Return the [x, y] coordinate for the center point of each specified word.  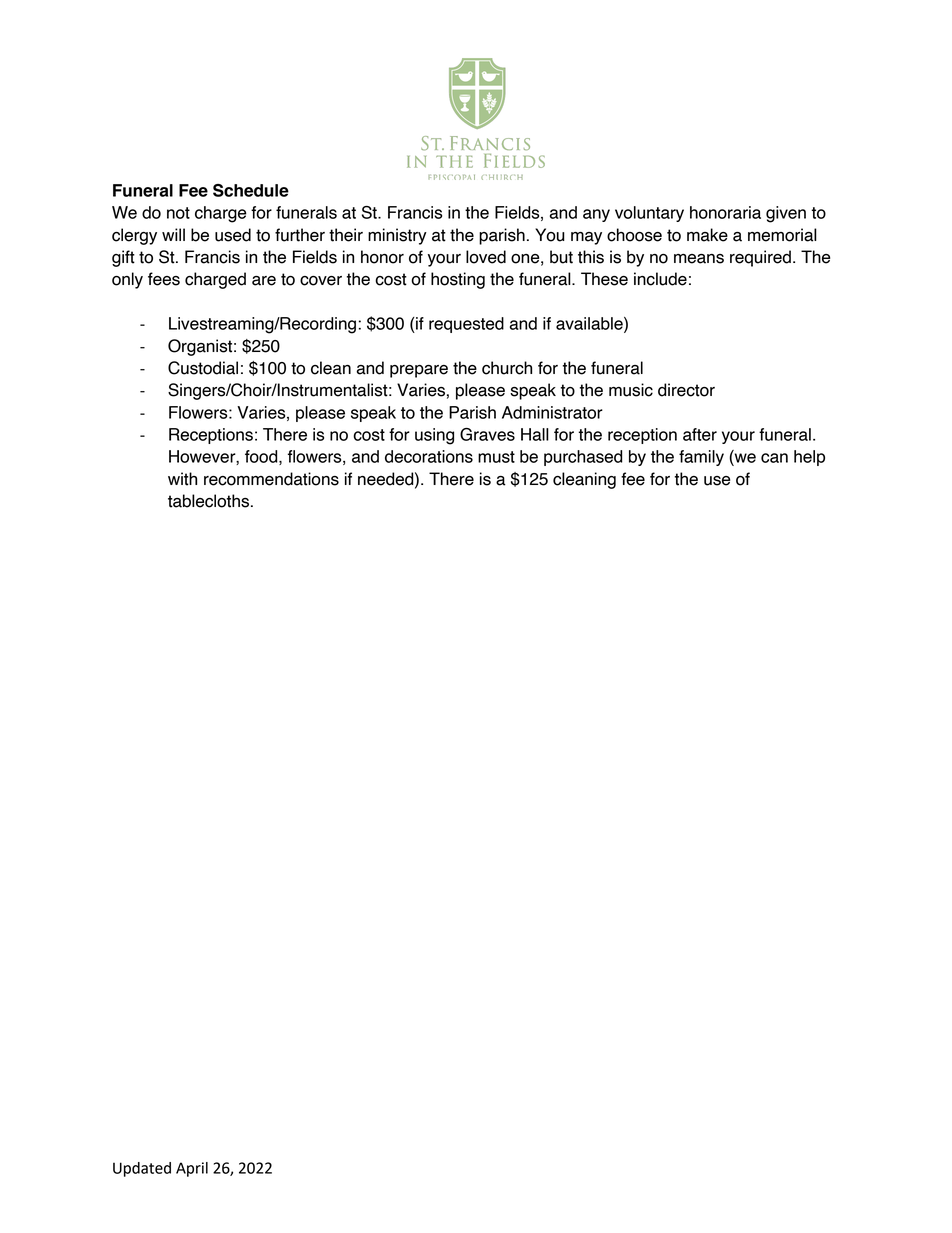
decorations [429, 456]
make [707, 235]
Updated [142, 1169]
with [182, 479]
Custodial [203, 368]
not [178, 213]
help [809, 458]
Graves [487, 434]
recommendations [271, 479]
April [192, 1169]
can [774, 458]
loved [486, 257]
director [686, 390]
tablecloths [208, 501]
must [496, 457]
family [701, 458]
